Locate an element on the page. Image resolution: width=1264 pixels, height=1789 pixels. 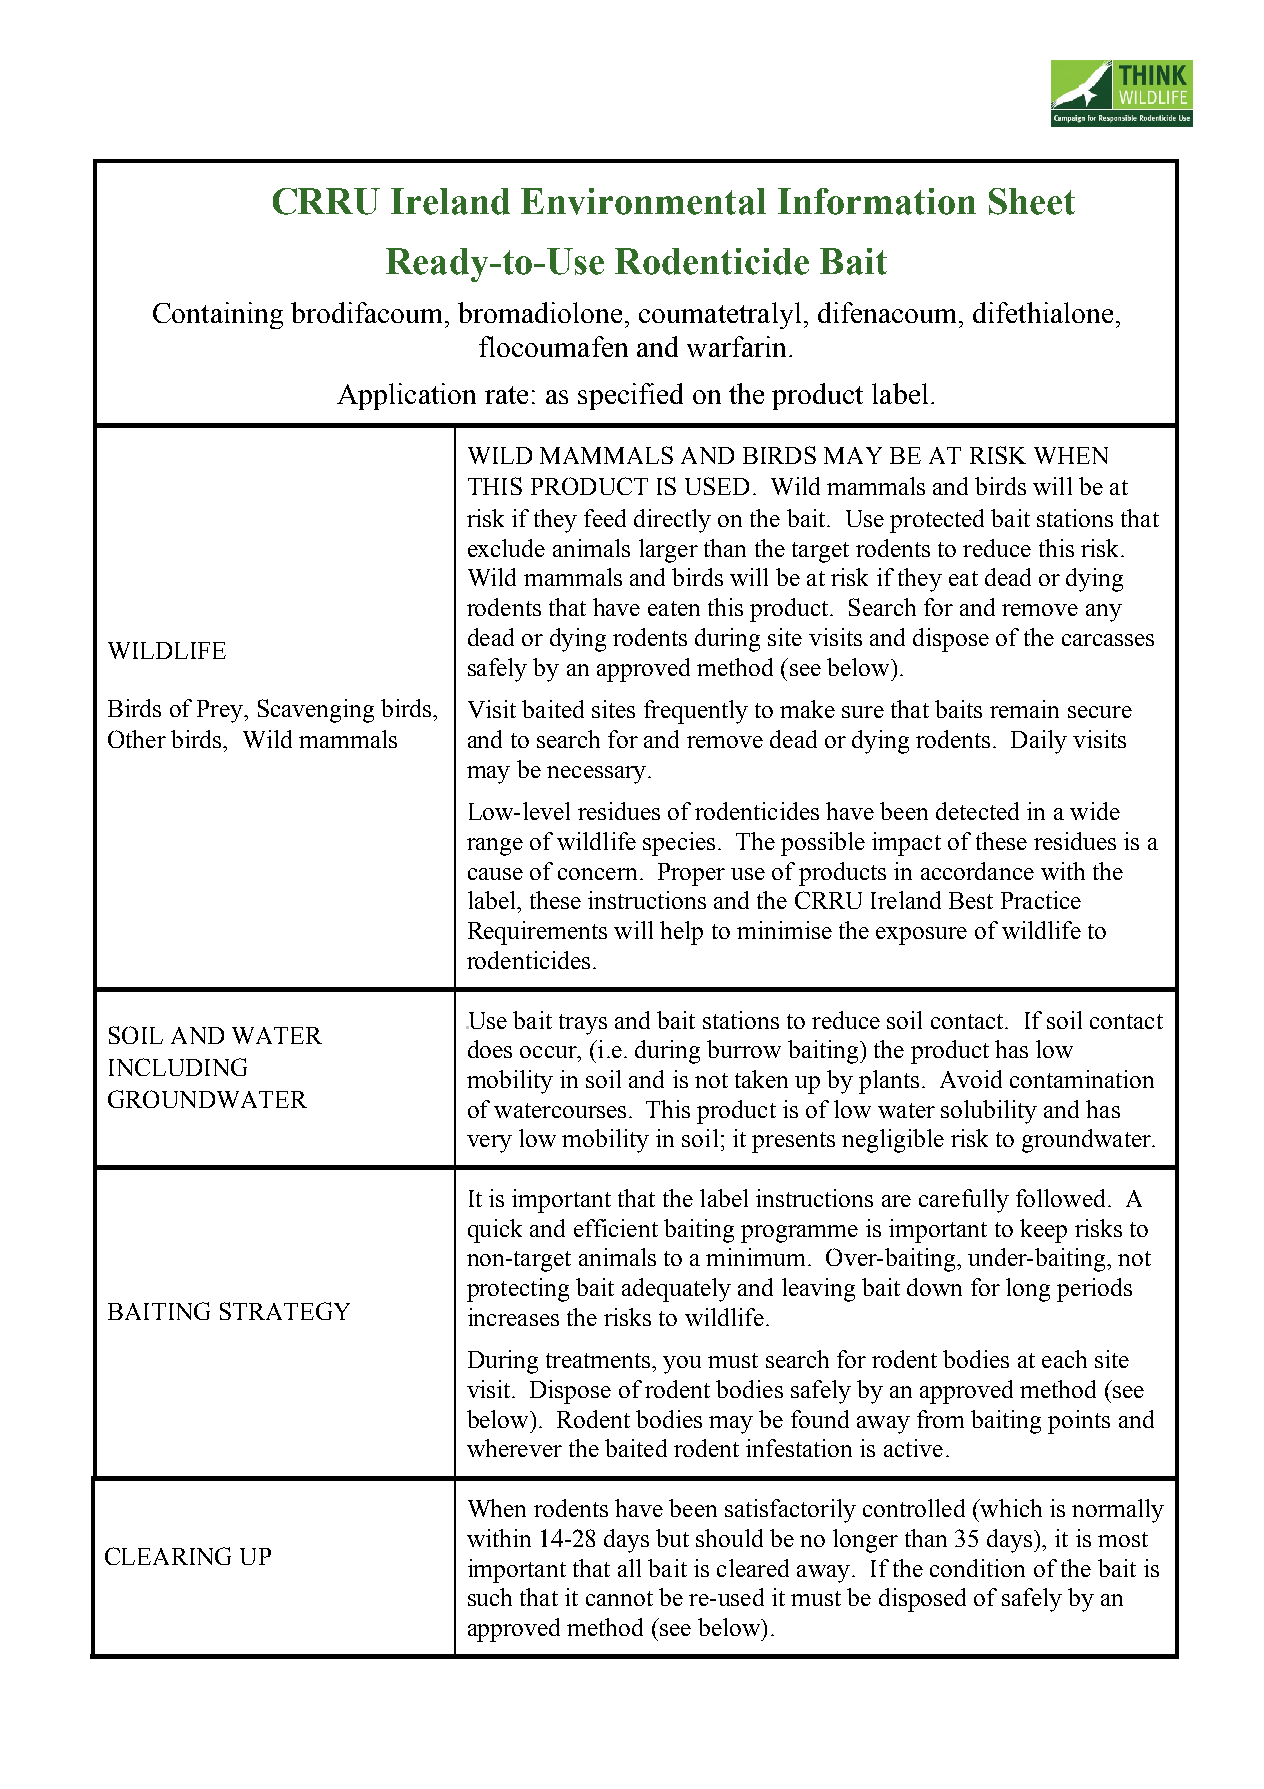
concern is located at coordinates (597, 874).
